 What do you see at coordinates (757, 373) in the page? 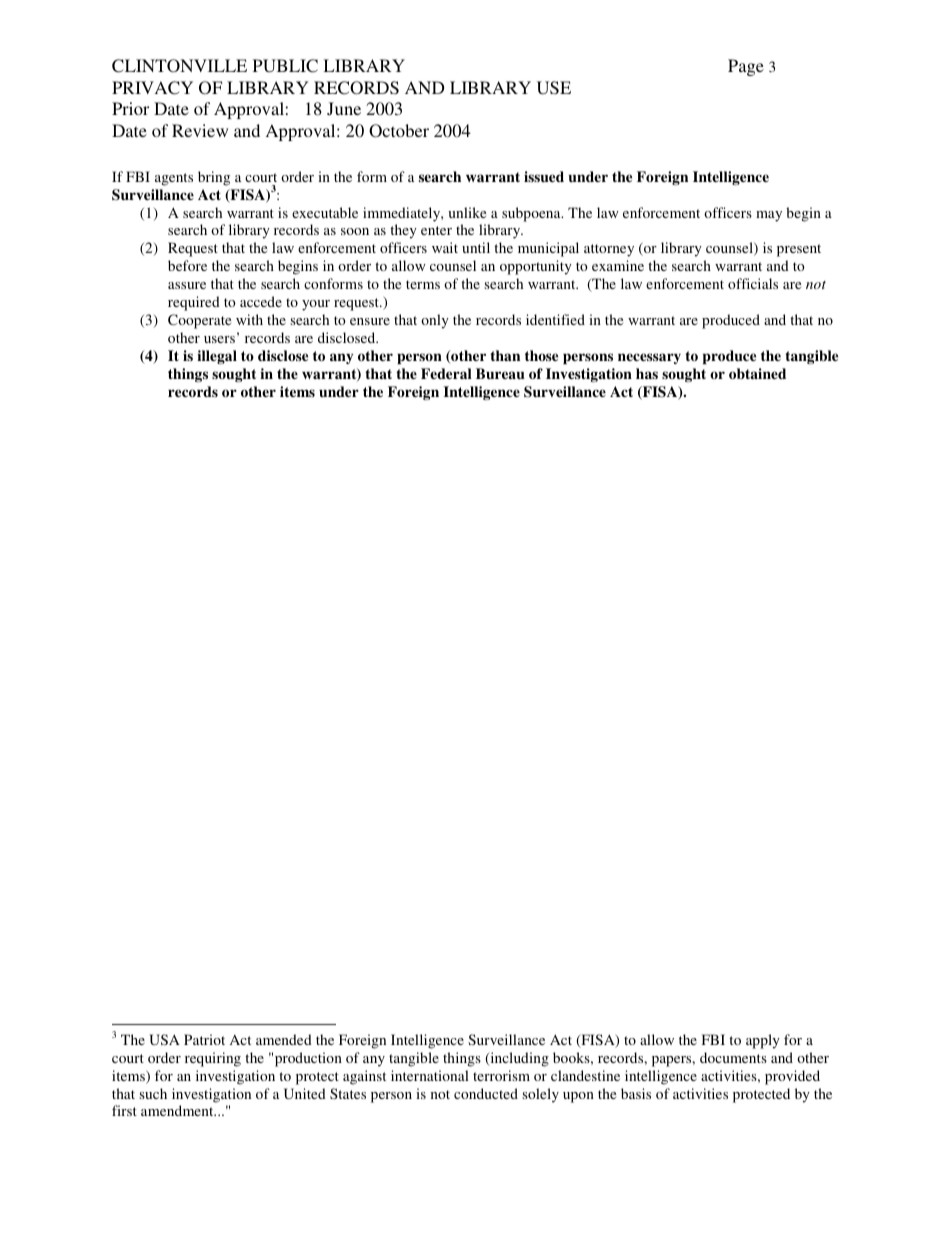
I see `obtained` at bounding box center [757, 373].
